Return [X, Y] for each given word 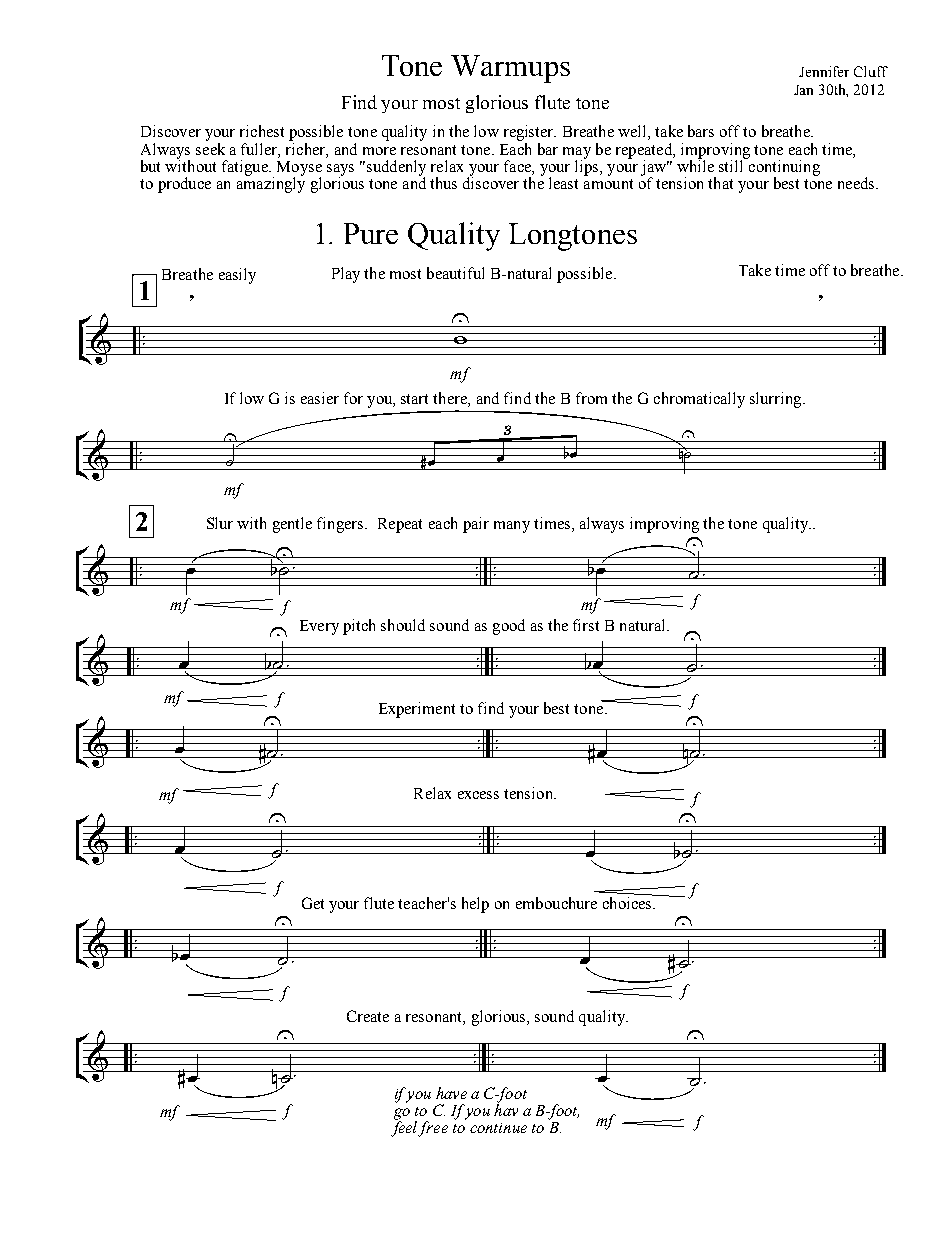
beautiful [455, 273]
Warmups [510, 69]
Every [319, 627]
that [720, 183]
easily [237, 276]
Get [313, 903]
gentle [292, 525]
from [591, 398]
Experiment [417, 710]
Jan [803, 90]
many [512, 527]
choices [628, 902]
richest [262, 131]
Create [368, 1016]
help [475, 905]
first [586, 625]
